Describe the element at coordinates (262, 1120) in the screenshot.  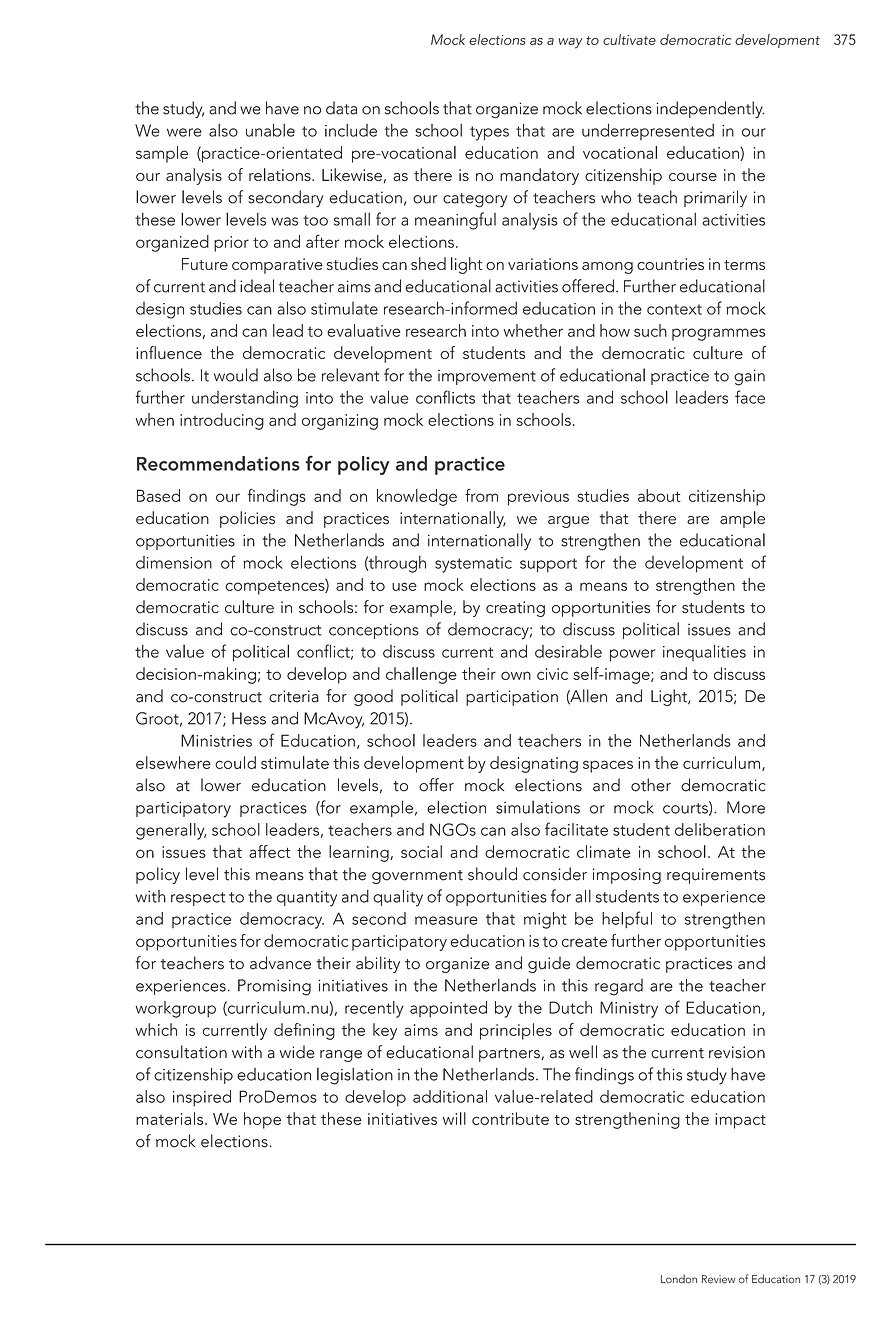
I see `hope` at that location.
